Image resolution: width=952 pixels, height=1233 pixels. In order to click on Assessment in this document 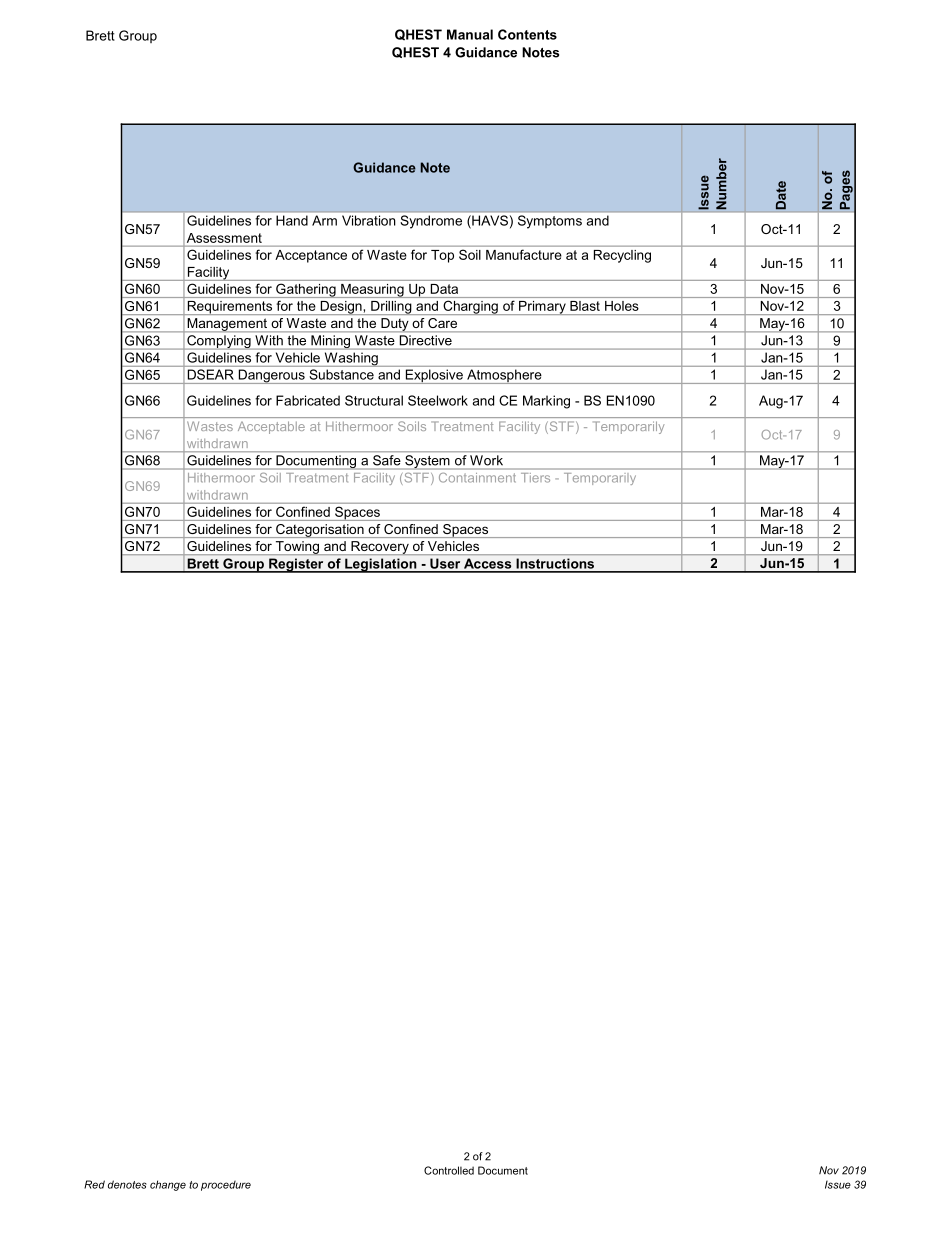, I will do `click(224, 238)`.
